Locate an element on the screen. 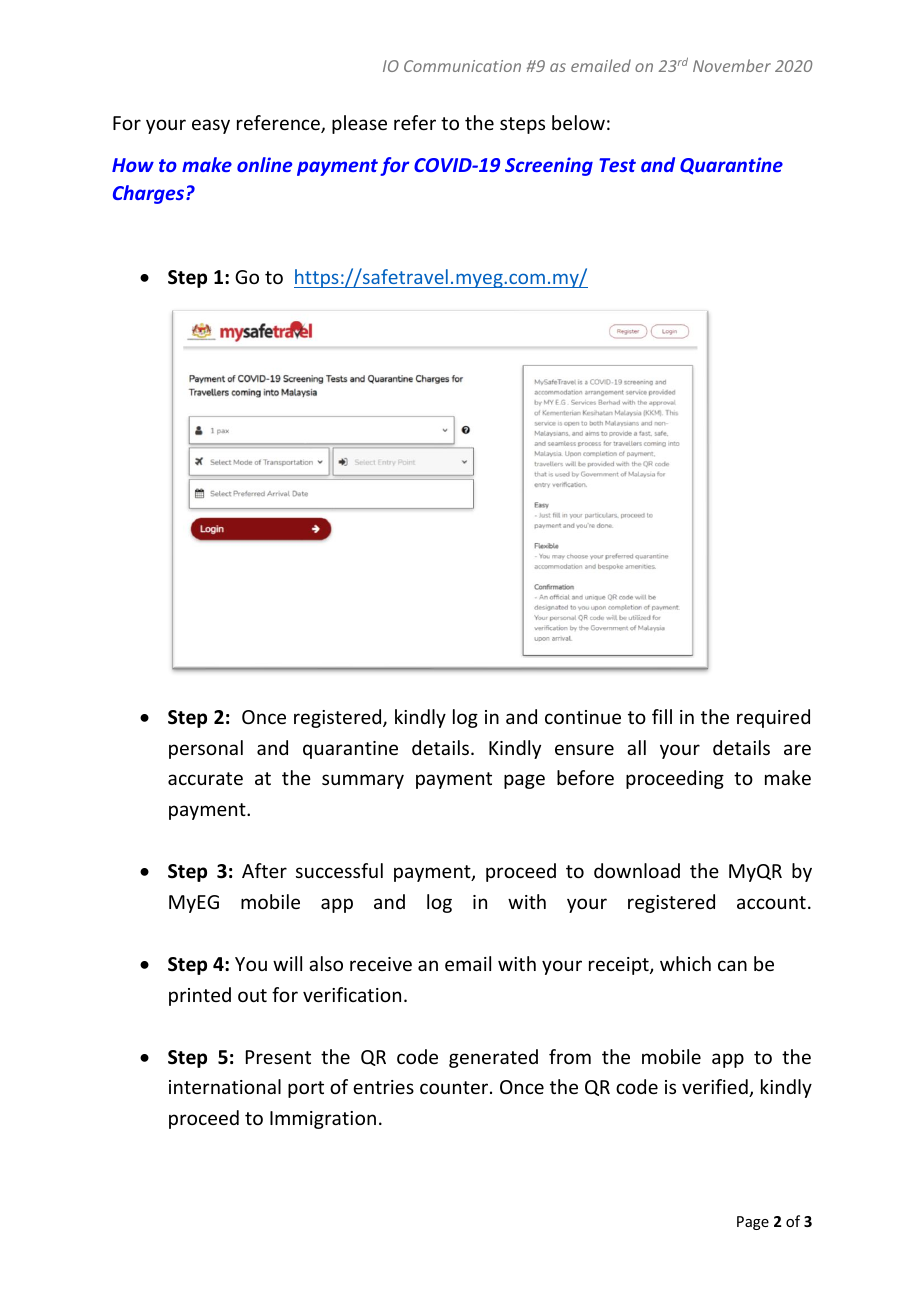 Image resolution: width=924 pixels, height=1308 pixels. personal is located at coordinates (206, 749).
